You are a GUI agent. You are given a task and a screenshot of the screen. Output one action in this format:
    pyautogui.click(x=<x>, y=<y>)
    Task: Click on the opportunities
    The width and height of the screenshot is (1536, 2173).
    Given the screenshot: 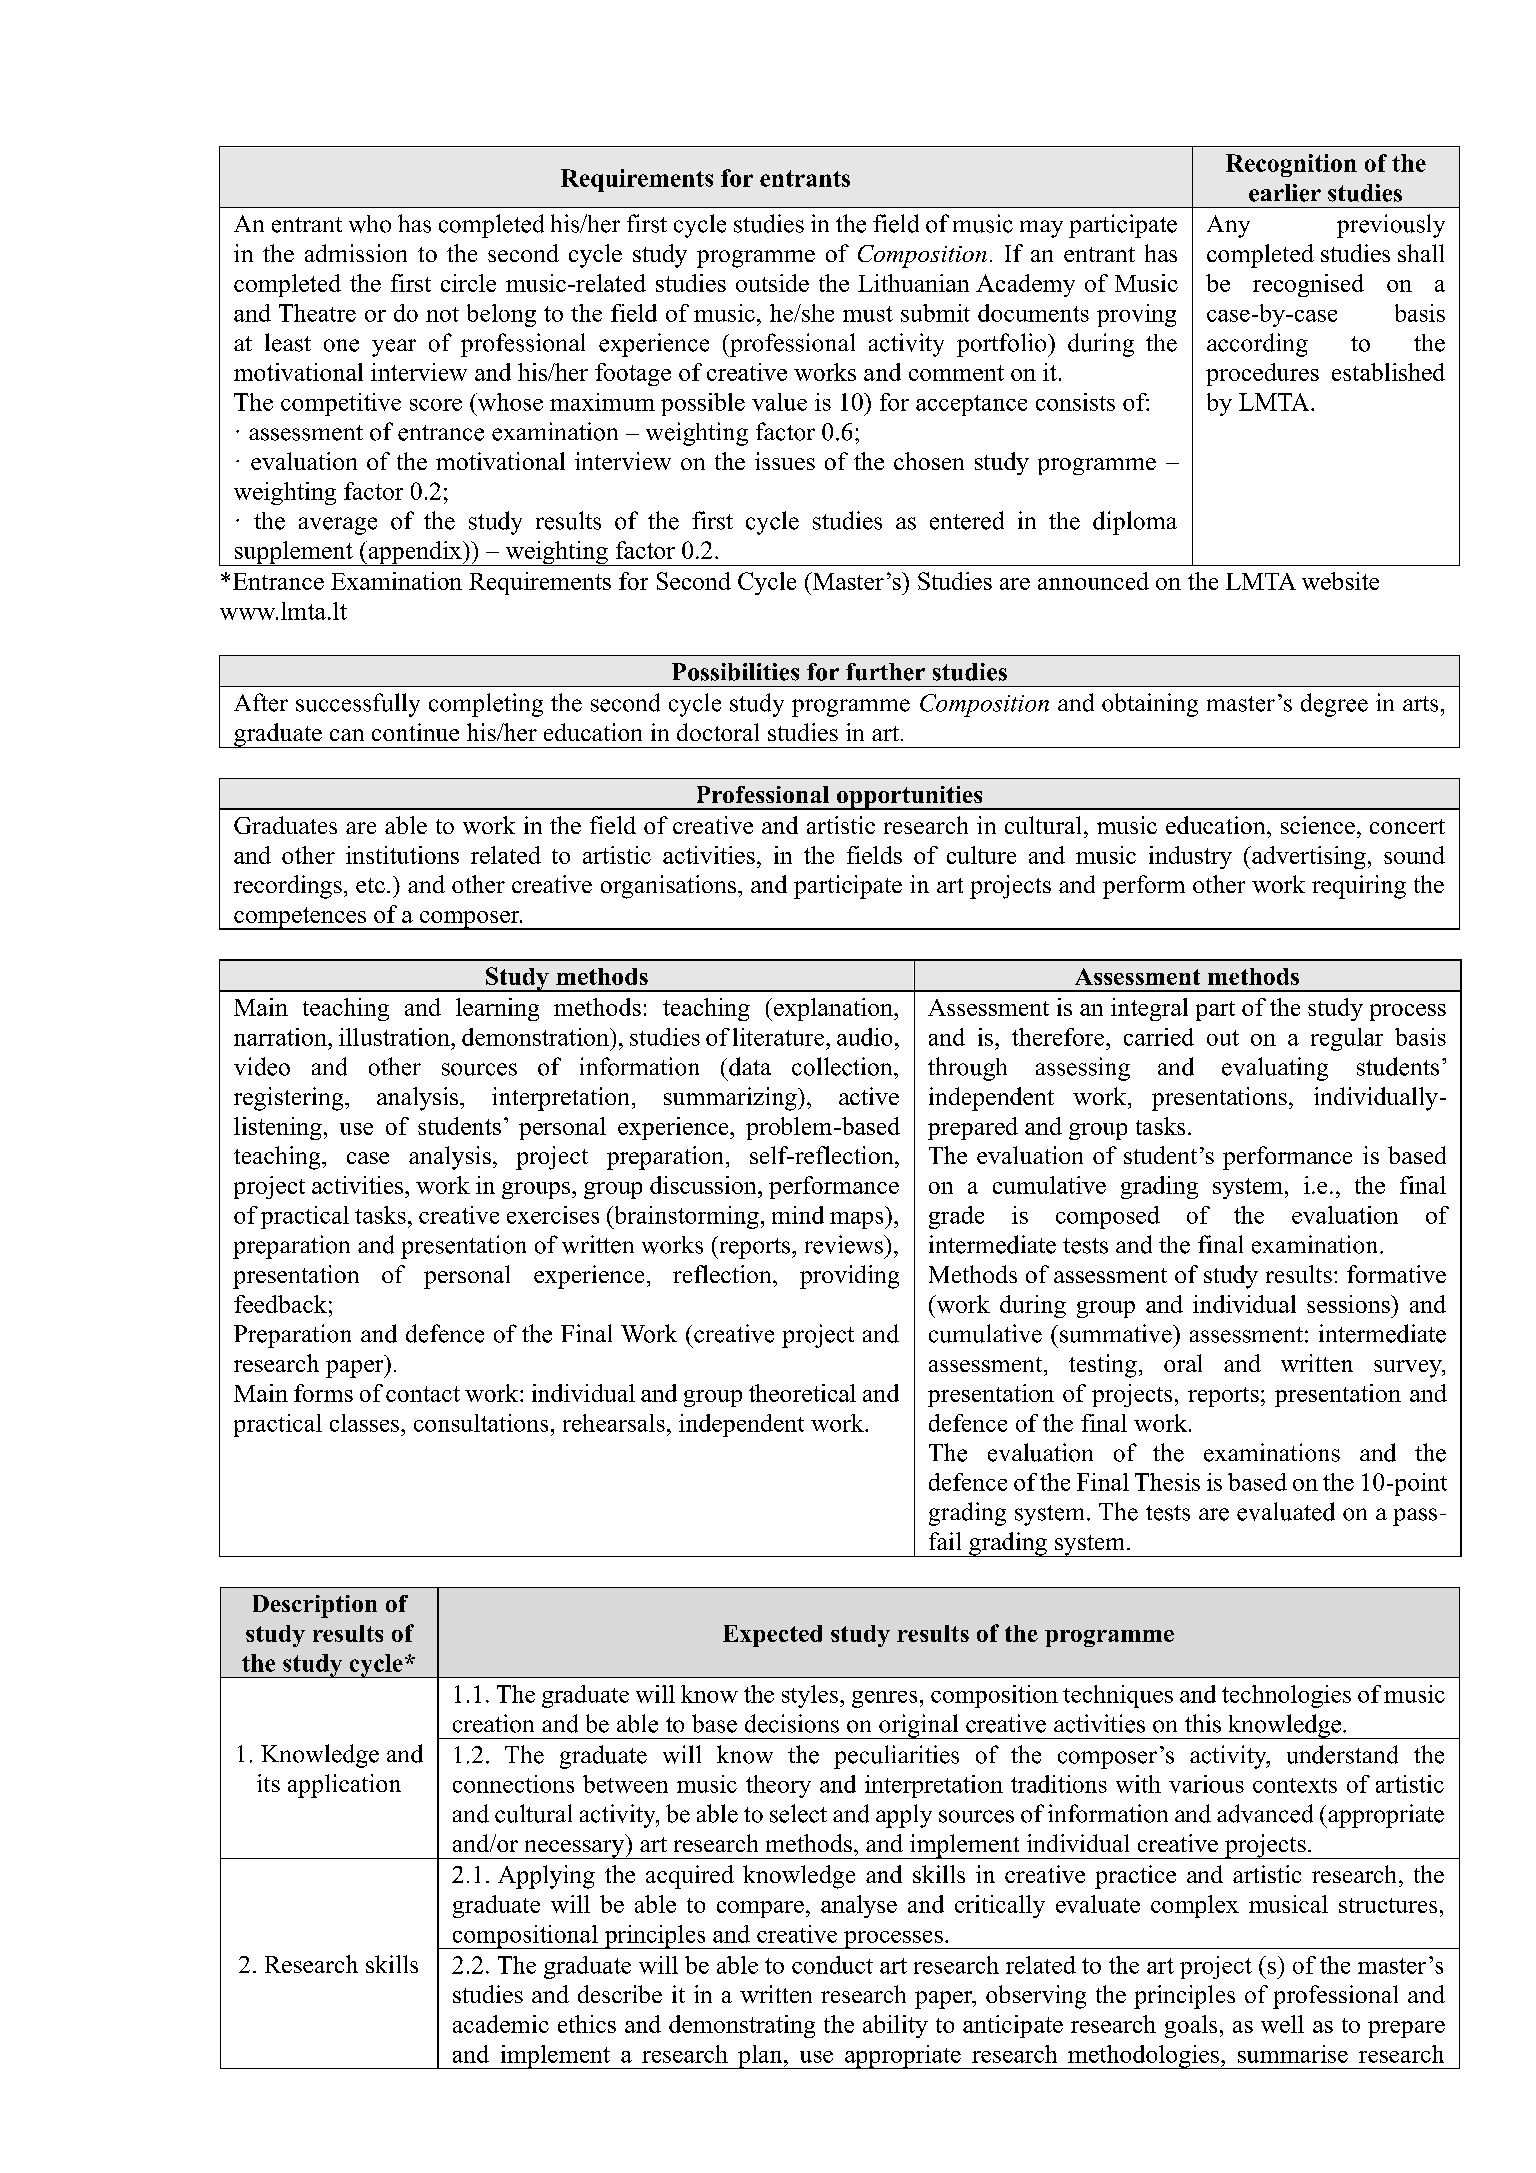 What is the action you would take?
    pyautogui.click(x=909, y=798)
